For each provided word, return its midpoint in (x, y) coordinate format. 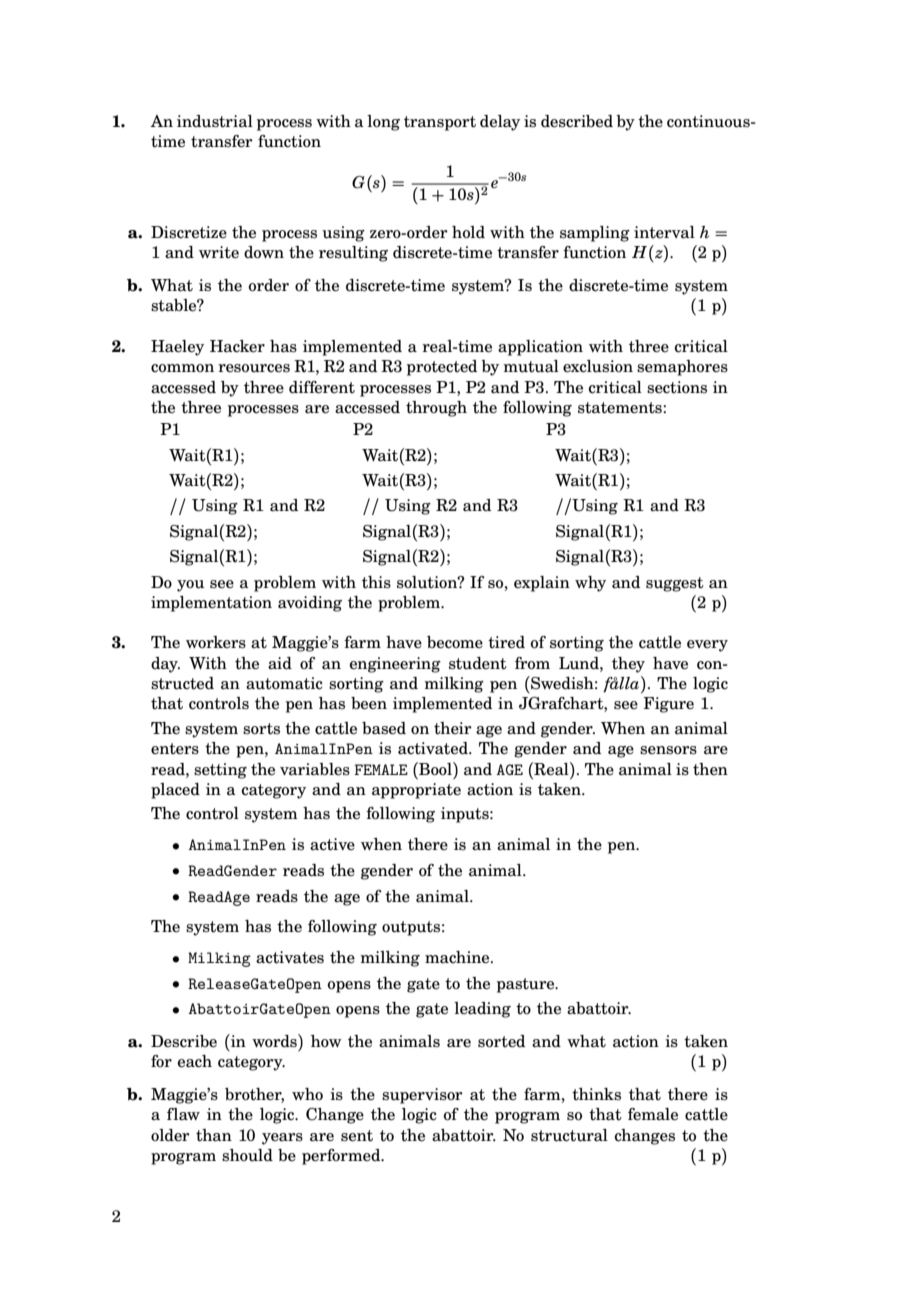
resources (254, 368)
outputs (411, 928)
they (628, 665)
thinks (596, 1094)
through (436, 409)
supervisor (422, 1096)
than (214, 1135)
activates (290, 957)
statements (621, 408)
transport (440, 123)
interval (664, 232)
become (455, 642)
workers (216, 642)
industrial (215, 121)
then (710, 769)
